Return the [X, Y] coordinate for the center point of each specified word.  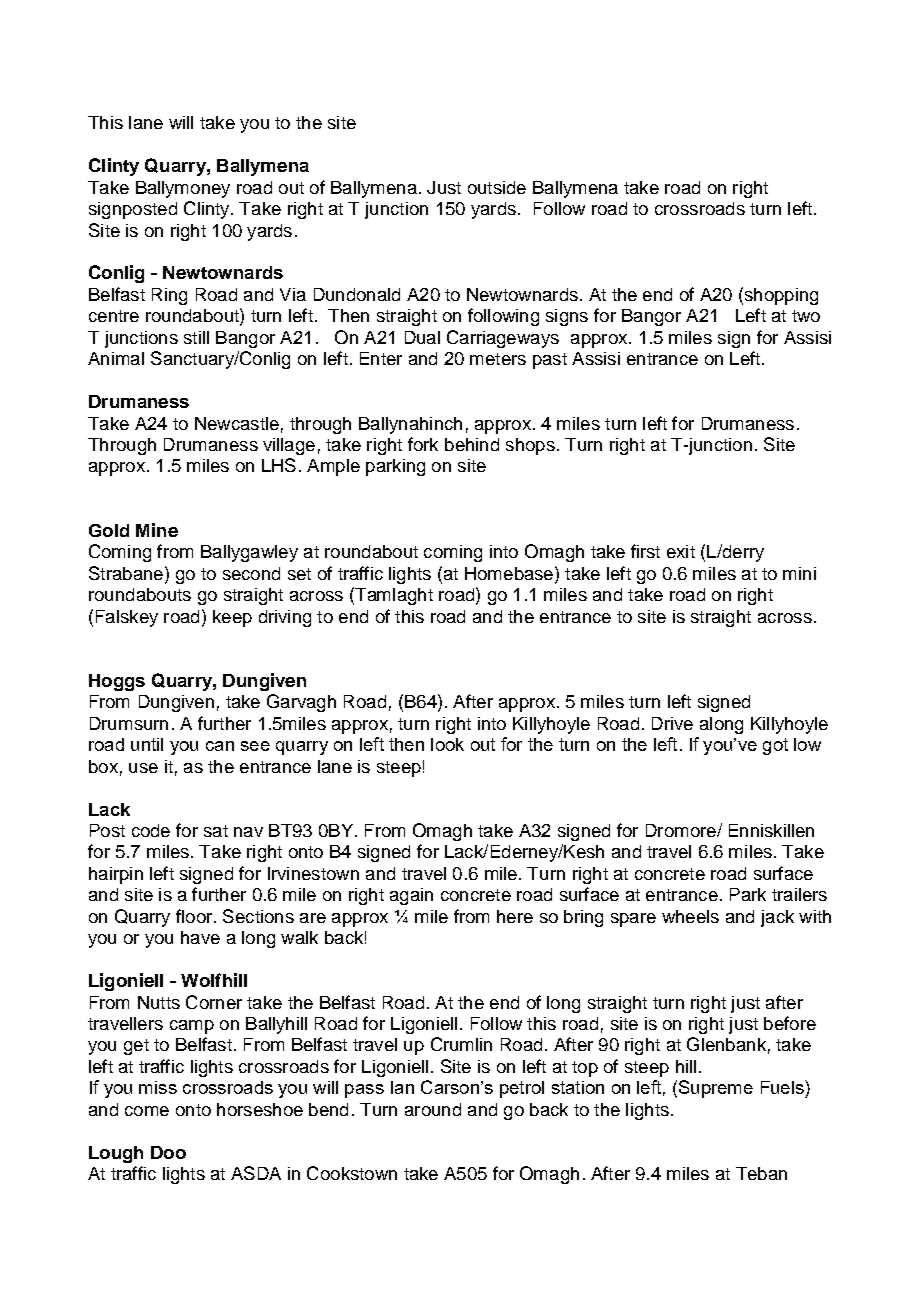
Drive [672, 723]
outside [497, 187]
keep [232, 618]
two [806, 316]
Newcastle [237, 423]
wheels [690, 916]
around [433, 1109]
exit [681, 551]
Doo [168, 1152]
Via [293, 294]
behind [472, 444]
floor [195, 916]
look [447, 744]
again [411, 896]
